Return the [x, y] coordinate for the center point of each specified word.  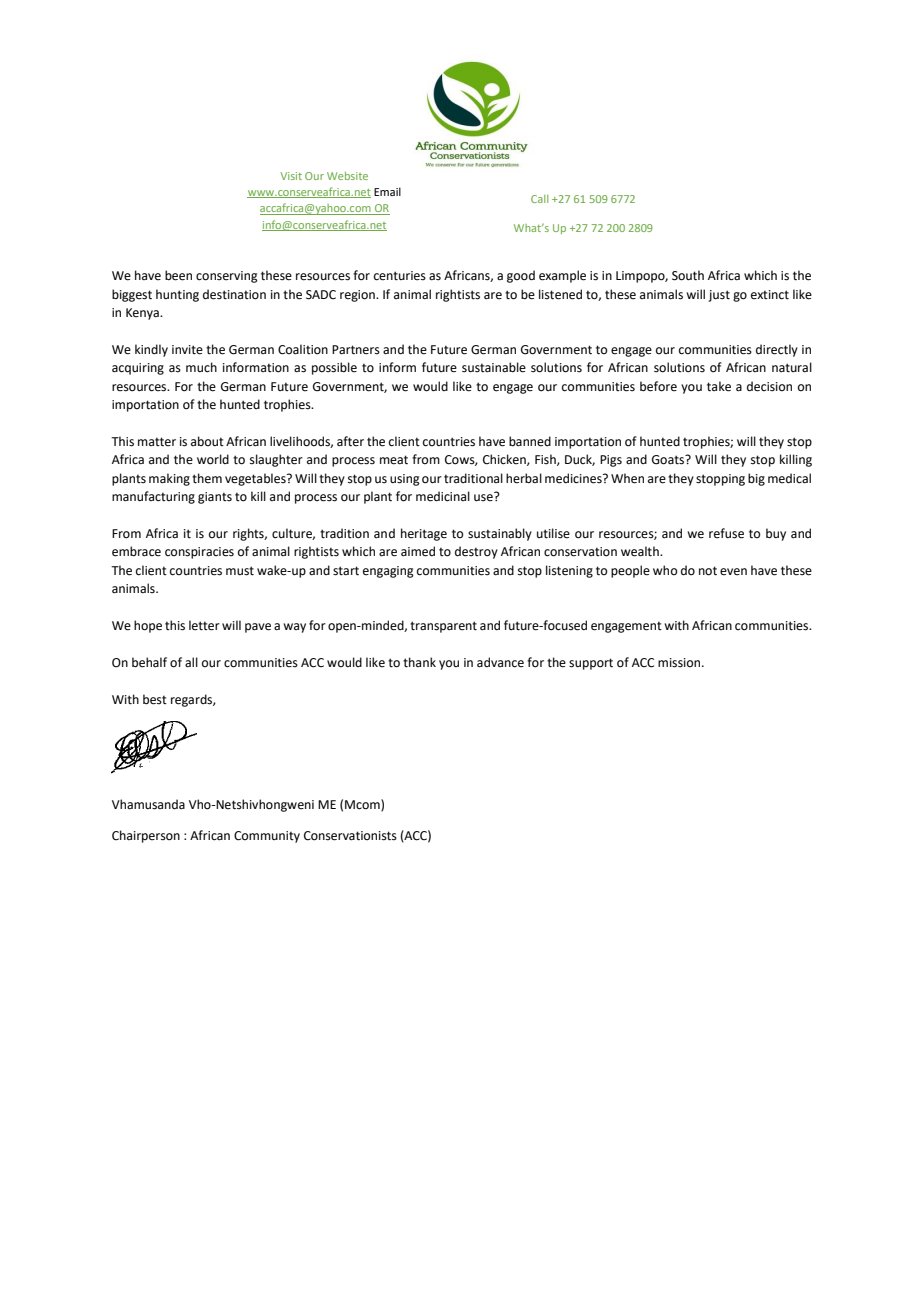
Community [267, 837]
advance [500, 662]
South [688, 275]
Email [387, 191]
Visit [291, 176]
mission [680, 663]
